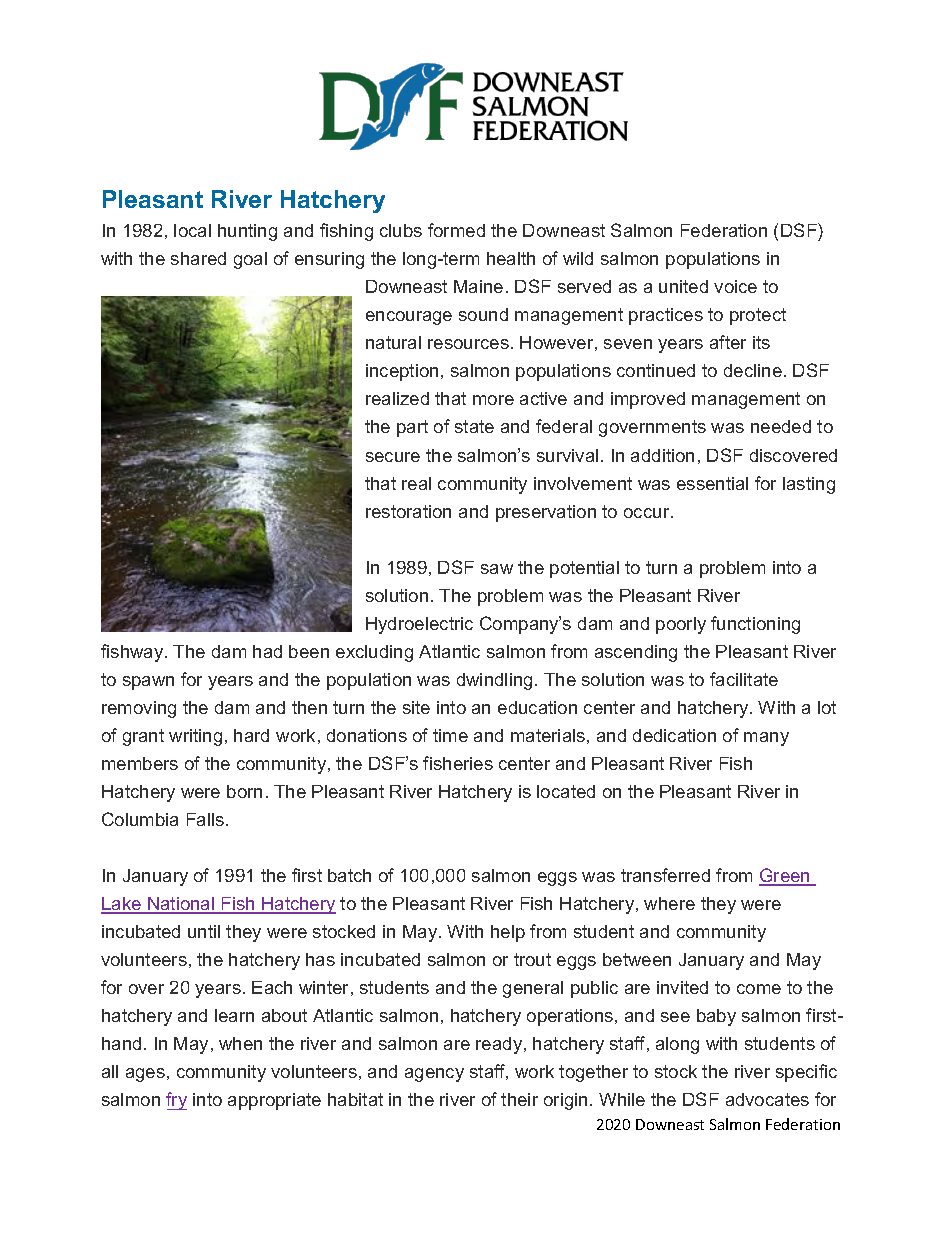 This screenshot has width=952, height=1233. What do you see at coordinates (511, 258) in the screenshot?
I see `health` at bounding box center [511, 258].
